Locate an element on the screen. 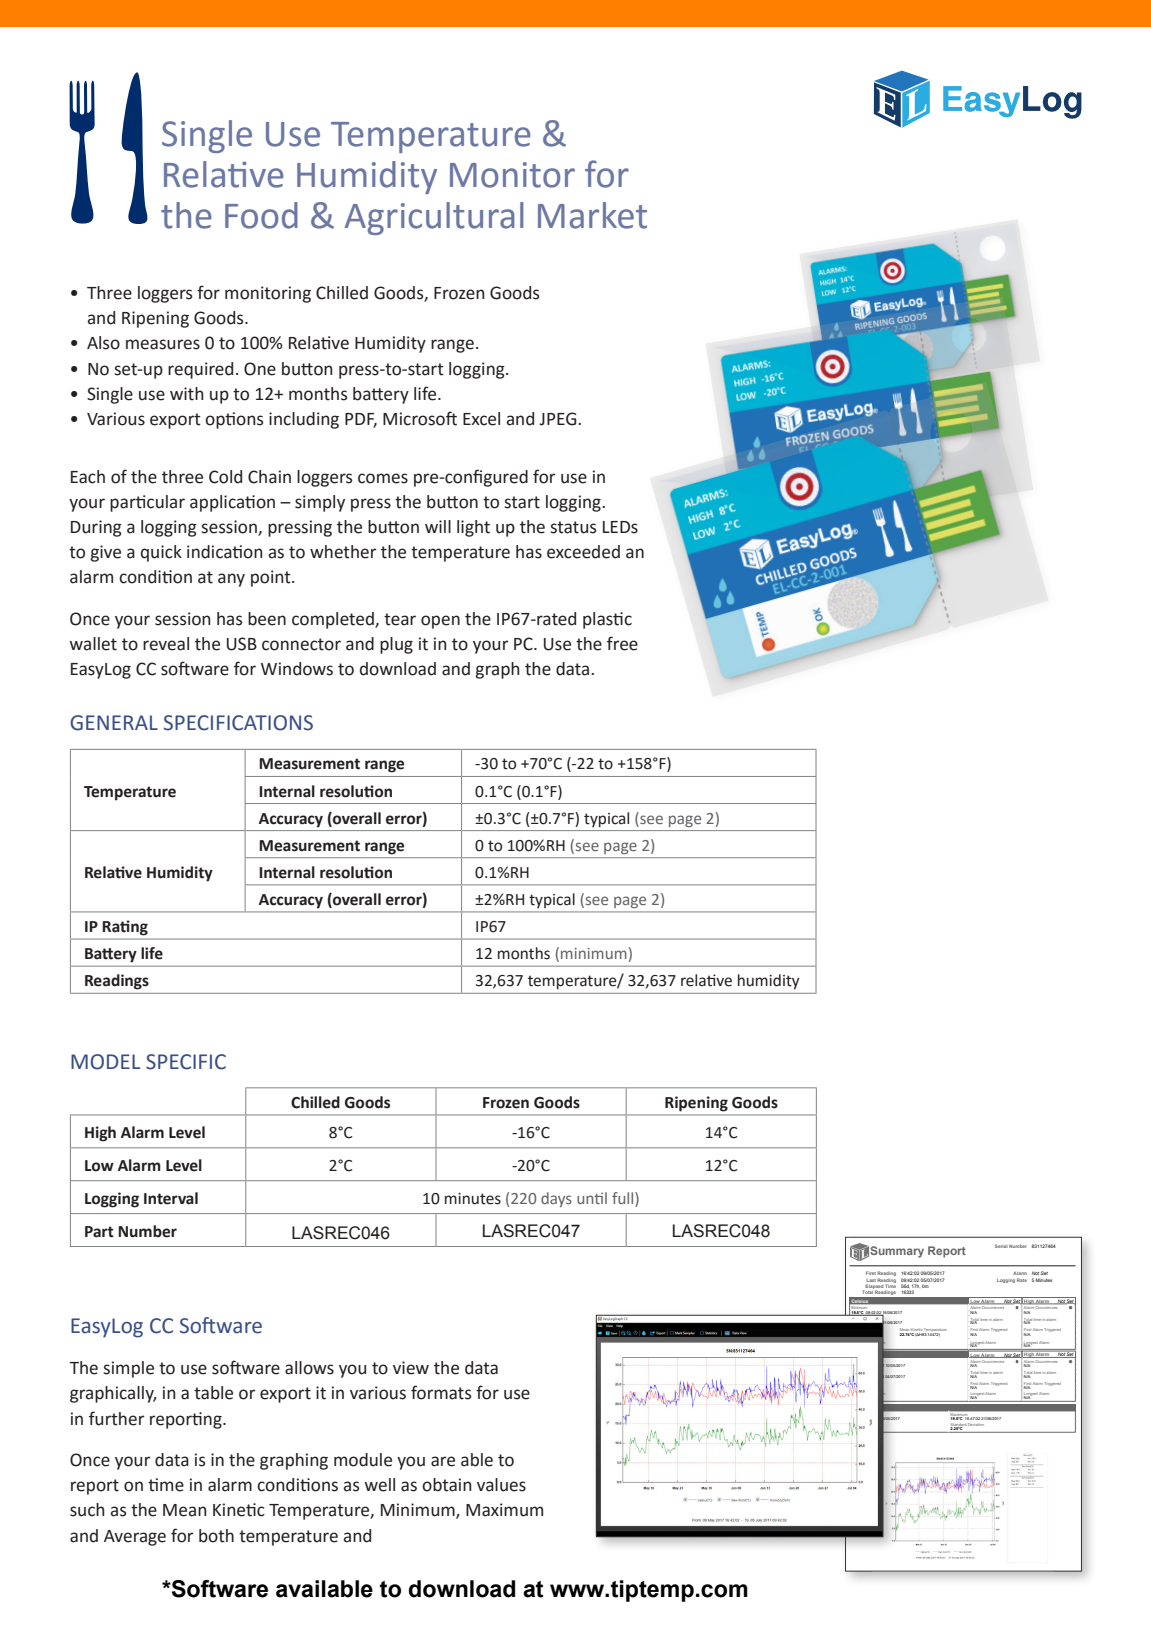  Serial is located at coordinates (1001, 1246).
